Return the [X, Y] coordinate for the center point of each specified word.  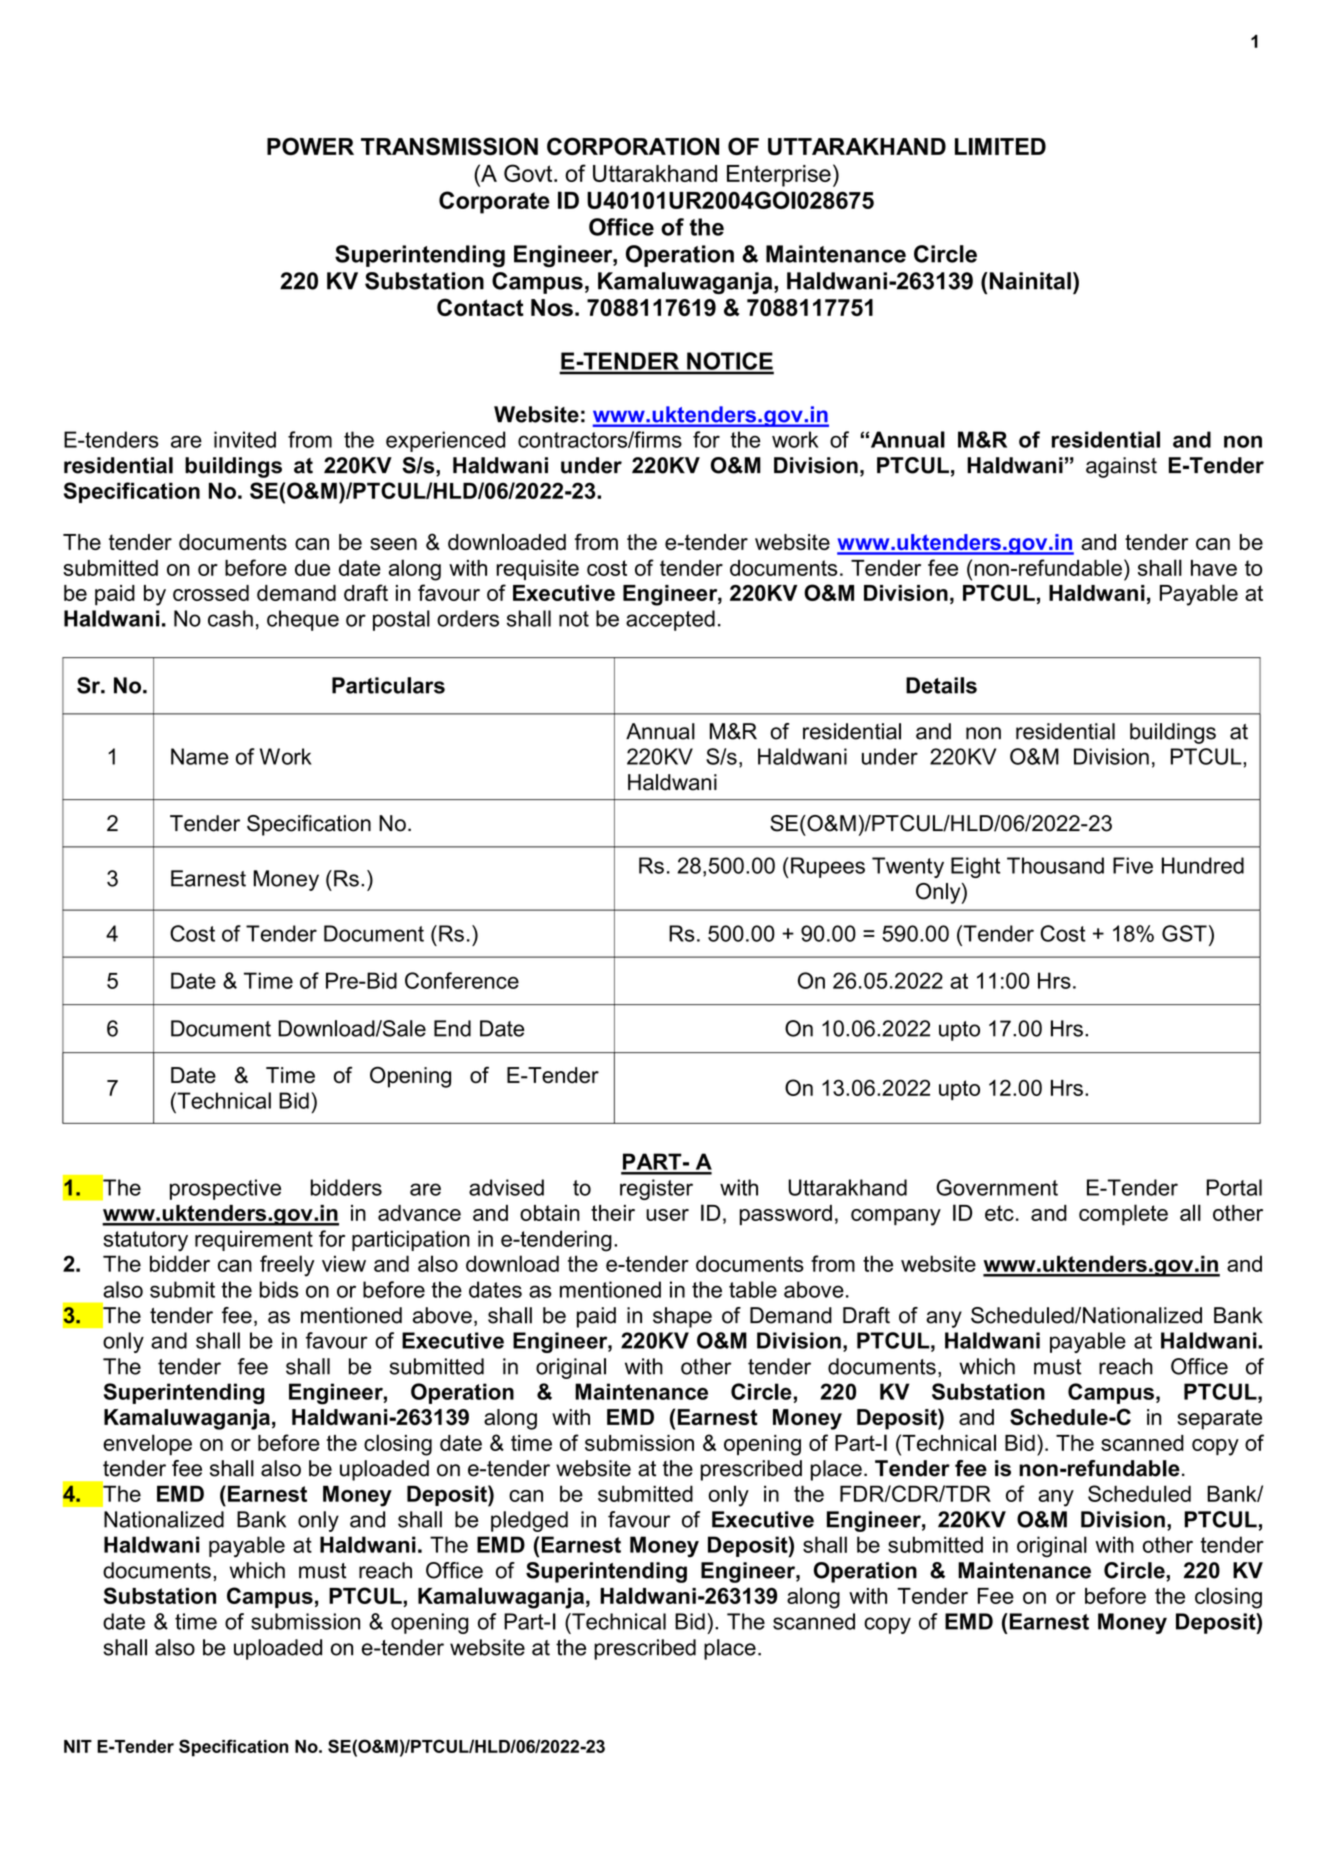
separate [1219, 1419]
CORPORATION [633, 146]
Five [1133, 865]
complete [1123, 1214]
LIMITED [1000, 146]
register [656, 1189]
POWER [310, 146]
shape [682, 1317]
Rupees [828, 867]
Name [200, 756]
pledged [529, 1521]
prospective [225, 1189]
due [312, 568]
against [1121, 467]
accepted [670, 620]
